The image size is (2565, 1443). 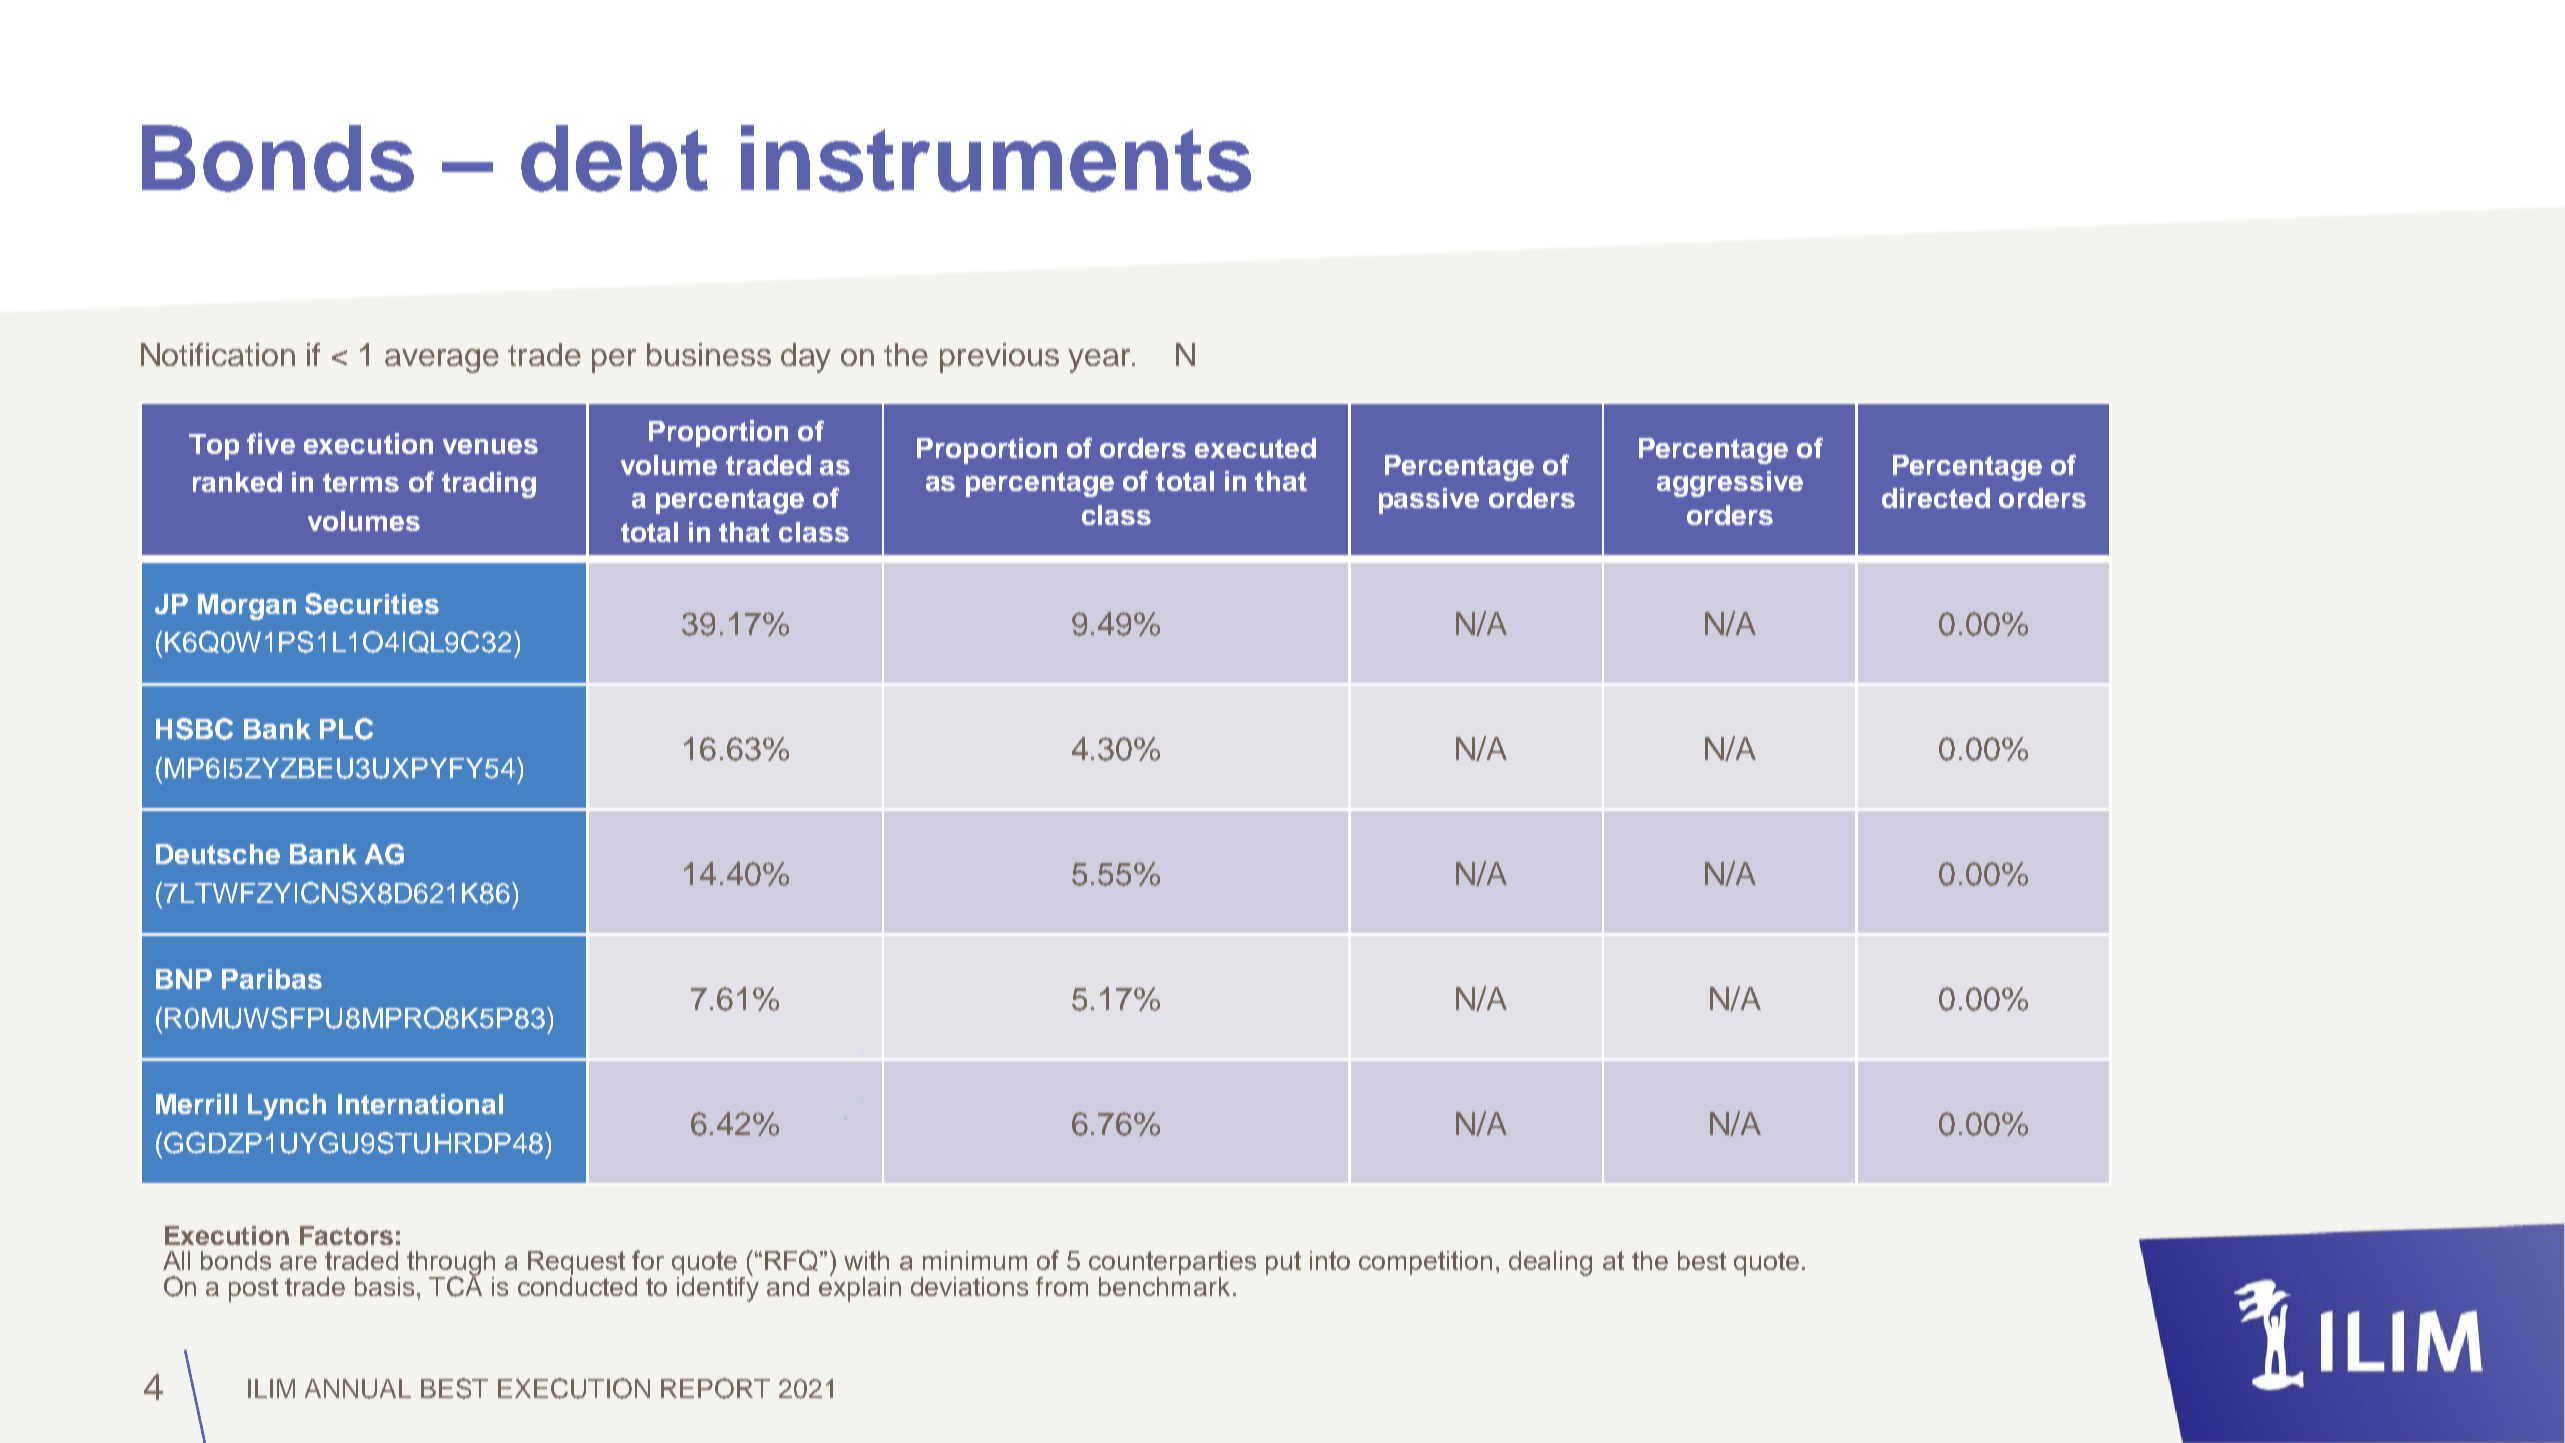 What do you see at coordinates (996, 158) in the document?
I see `instruments` at bounding box center [996, 158].
